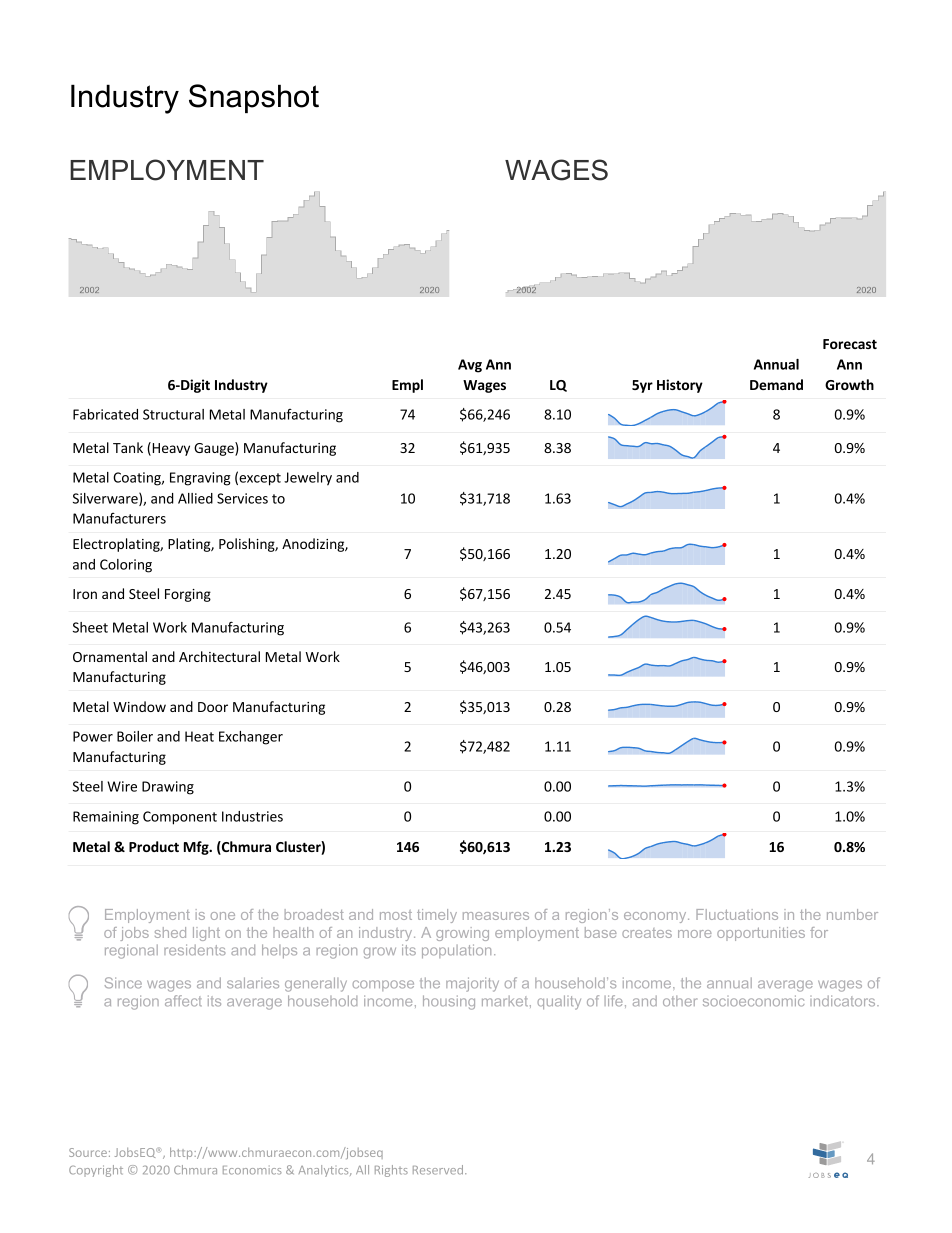 This screenshot has height=1233, width=952. Describe the element at coordinates (252, 1170) in the screenshot. I see `Economics` at that location.
